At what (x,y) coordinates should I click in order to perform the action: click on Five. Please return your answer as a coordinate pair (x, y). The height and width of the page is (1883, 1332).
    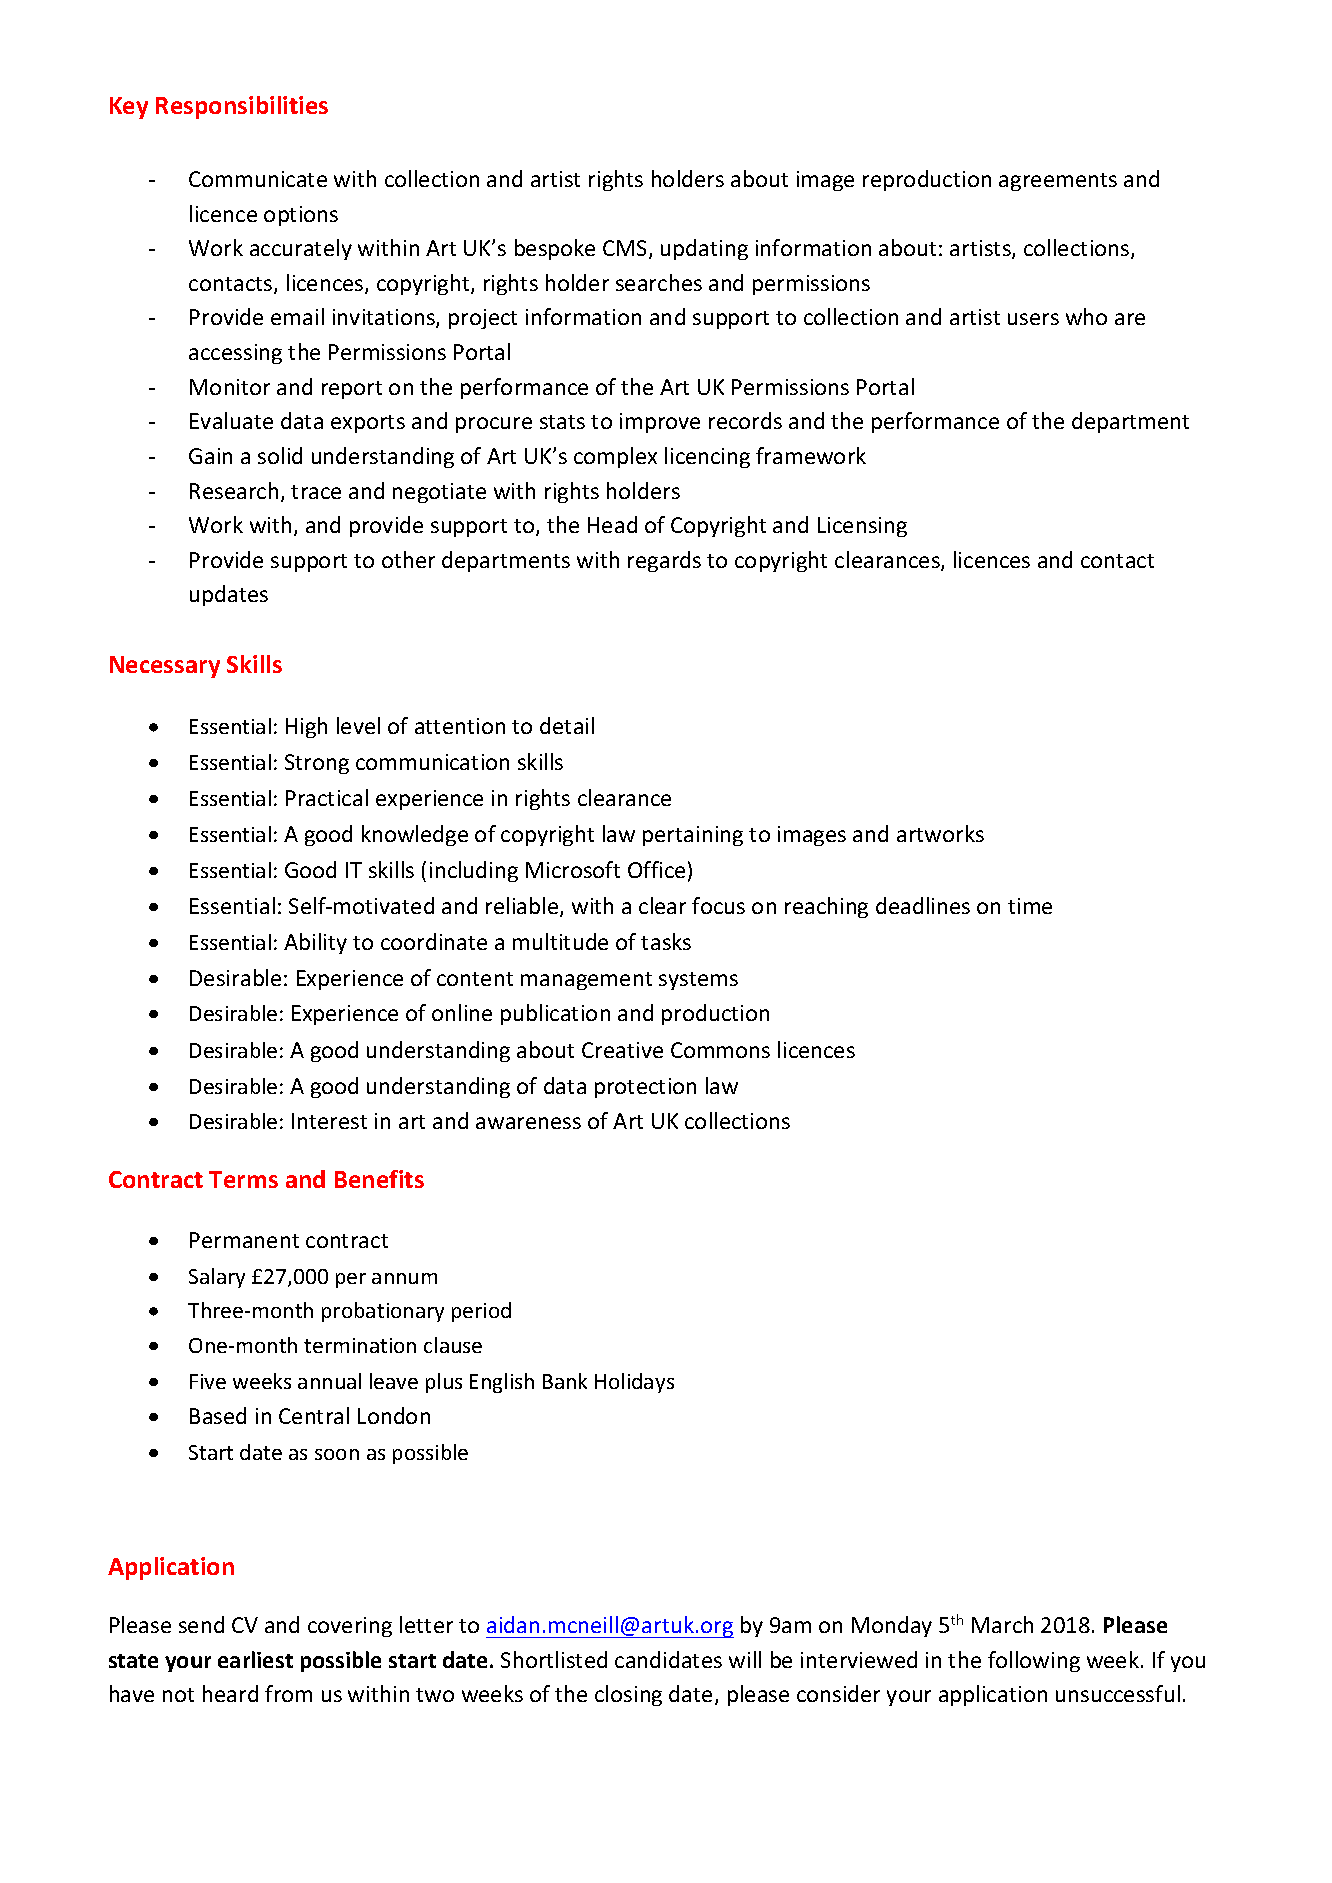
    Looking at the image, I should click on (208, 1381).
